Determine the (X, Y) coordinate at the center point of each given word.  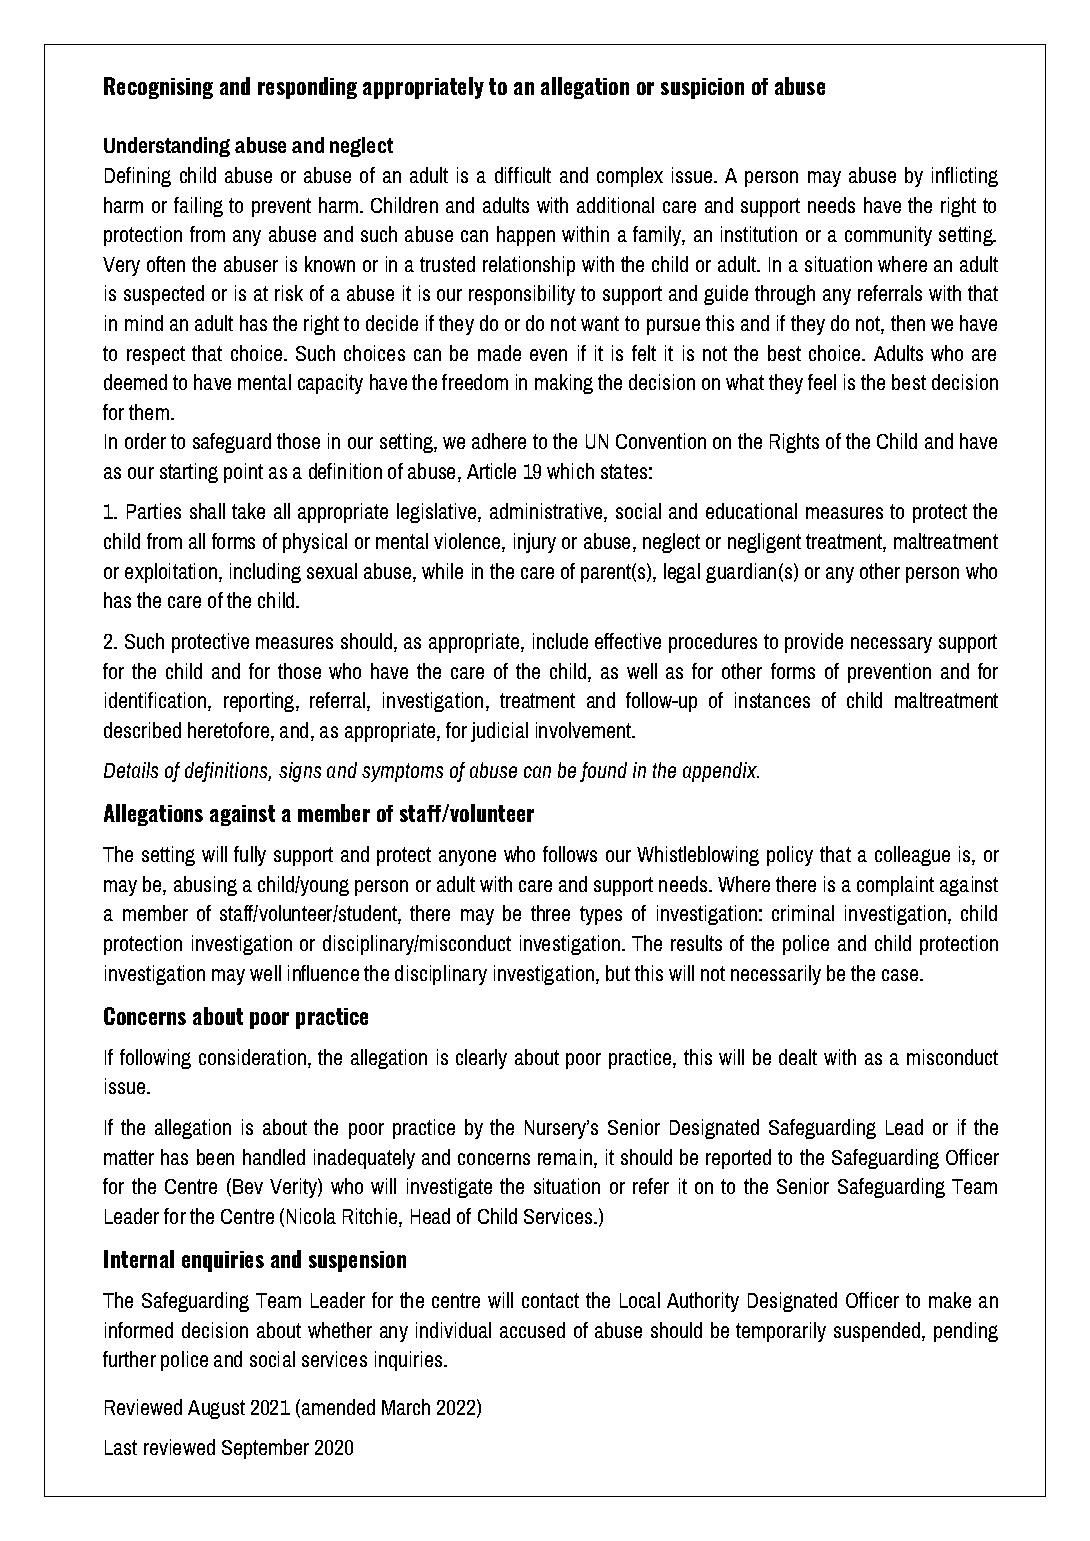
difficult (523, 175)
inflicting (965, 177)
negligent (764, 543)
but (618, 973)
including (265, 573)
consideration (252, 1057)
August (216, 1409)
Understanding (167, 147)
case (901, 975)
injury (535, 543)
